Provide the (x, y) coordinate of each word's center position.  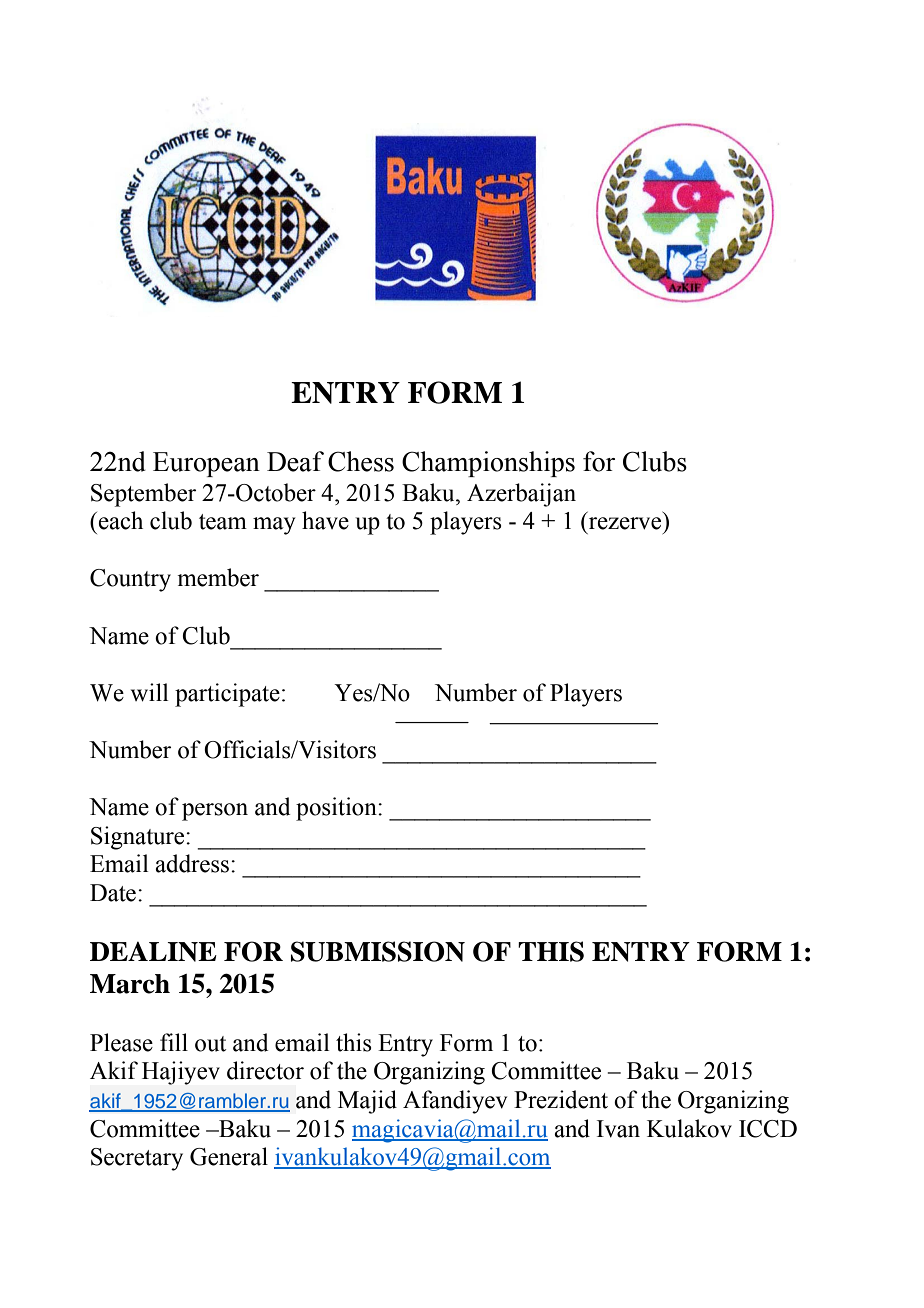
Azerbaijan (521, 495)
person (215, 812)
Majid (367, 1102)
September (143, 495)
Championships (488, 464)
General (229, 1156)
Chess (361, 461)
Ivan (618, 1129)
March (130, 984)
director (265, 1070)
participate (227, 695)
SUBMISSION (378, 951)
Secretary (137, 1159)
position (337, 809)
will (149, 692)
